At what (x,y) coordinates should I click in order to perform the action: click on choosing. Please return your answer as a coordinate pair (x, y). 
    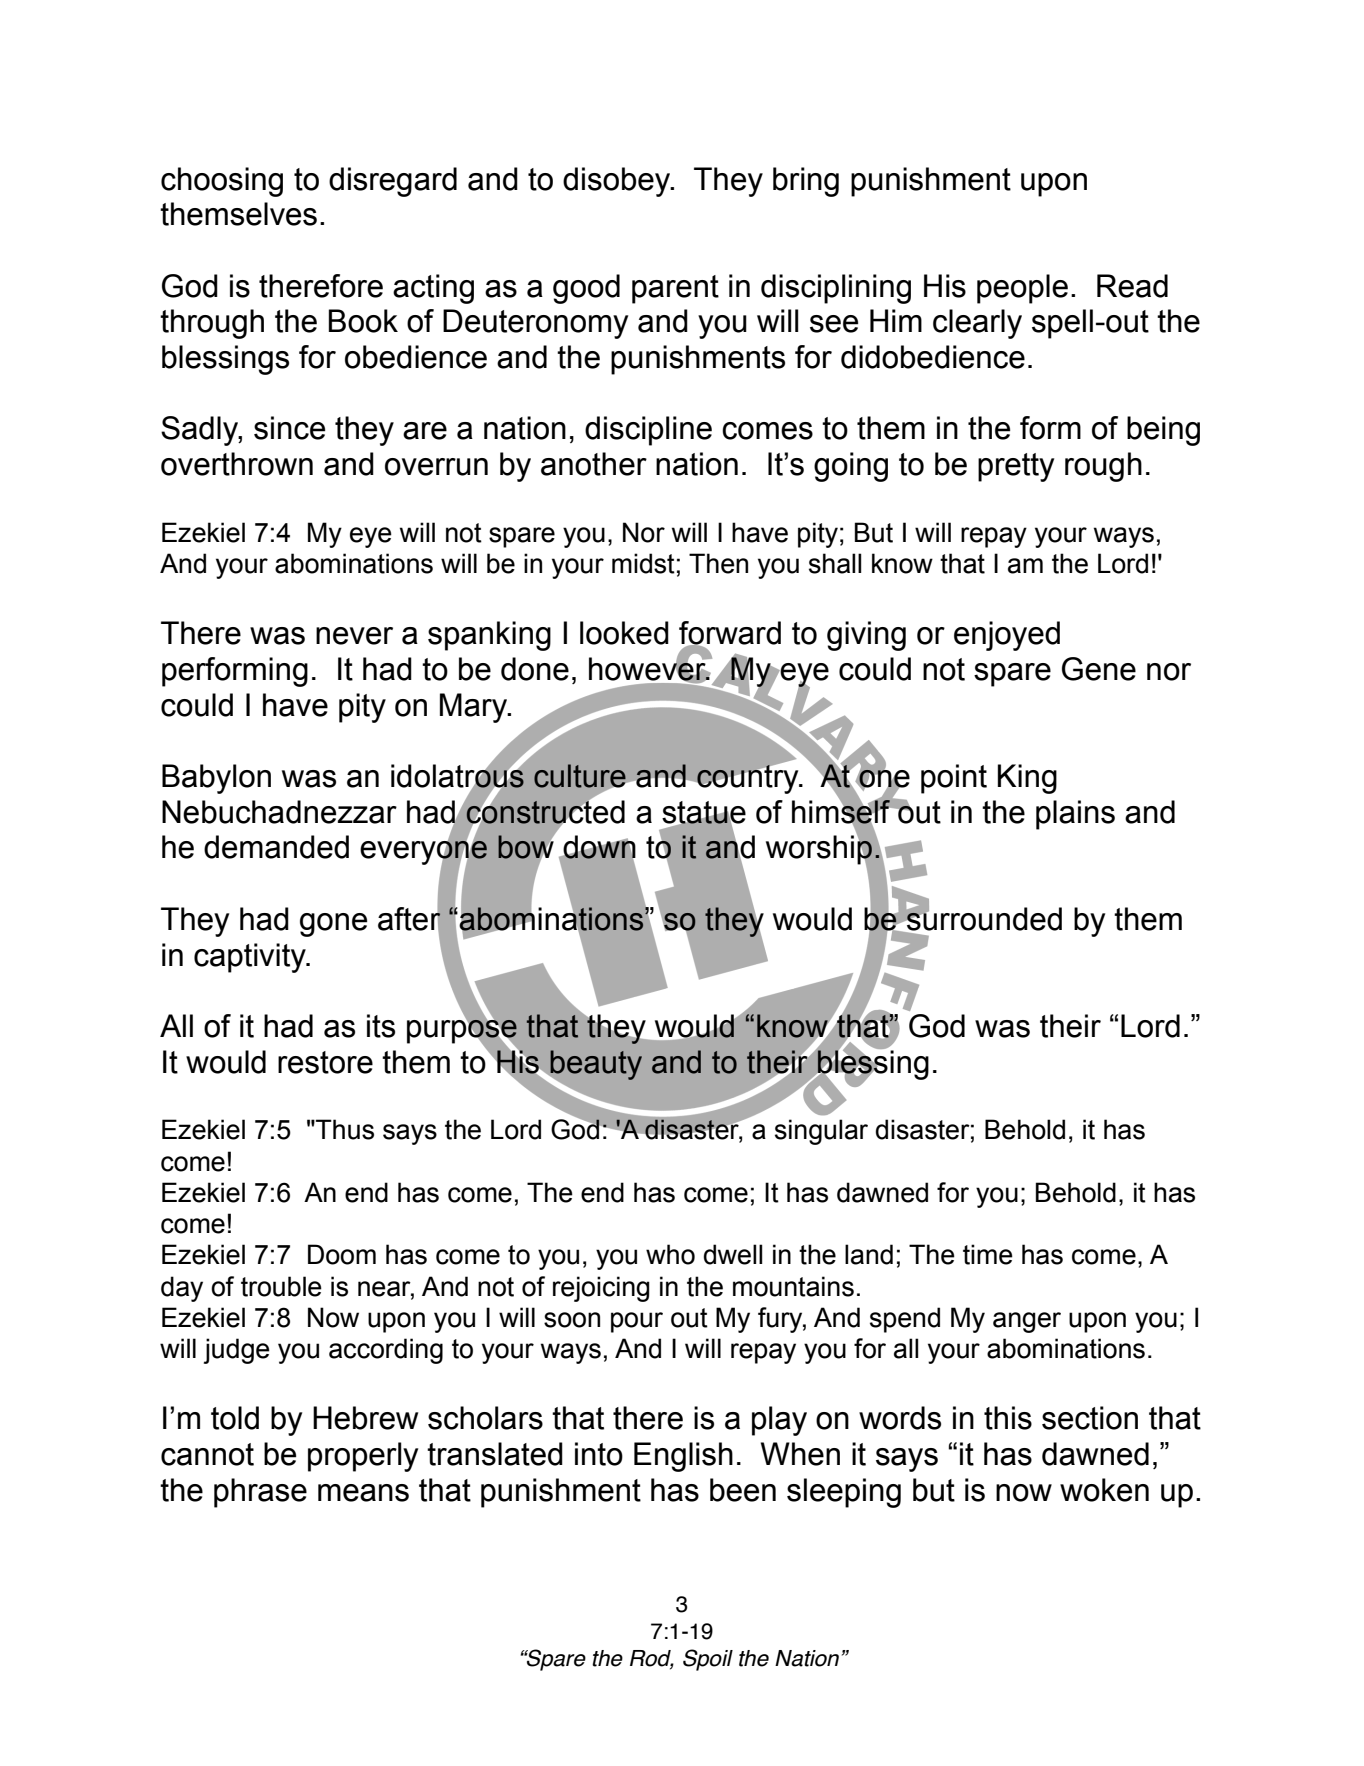
    Looking at the image, I should click on (222, 182).
